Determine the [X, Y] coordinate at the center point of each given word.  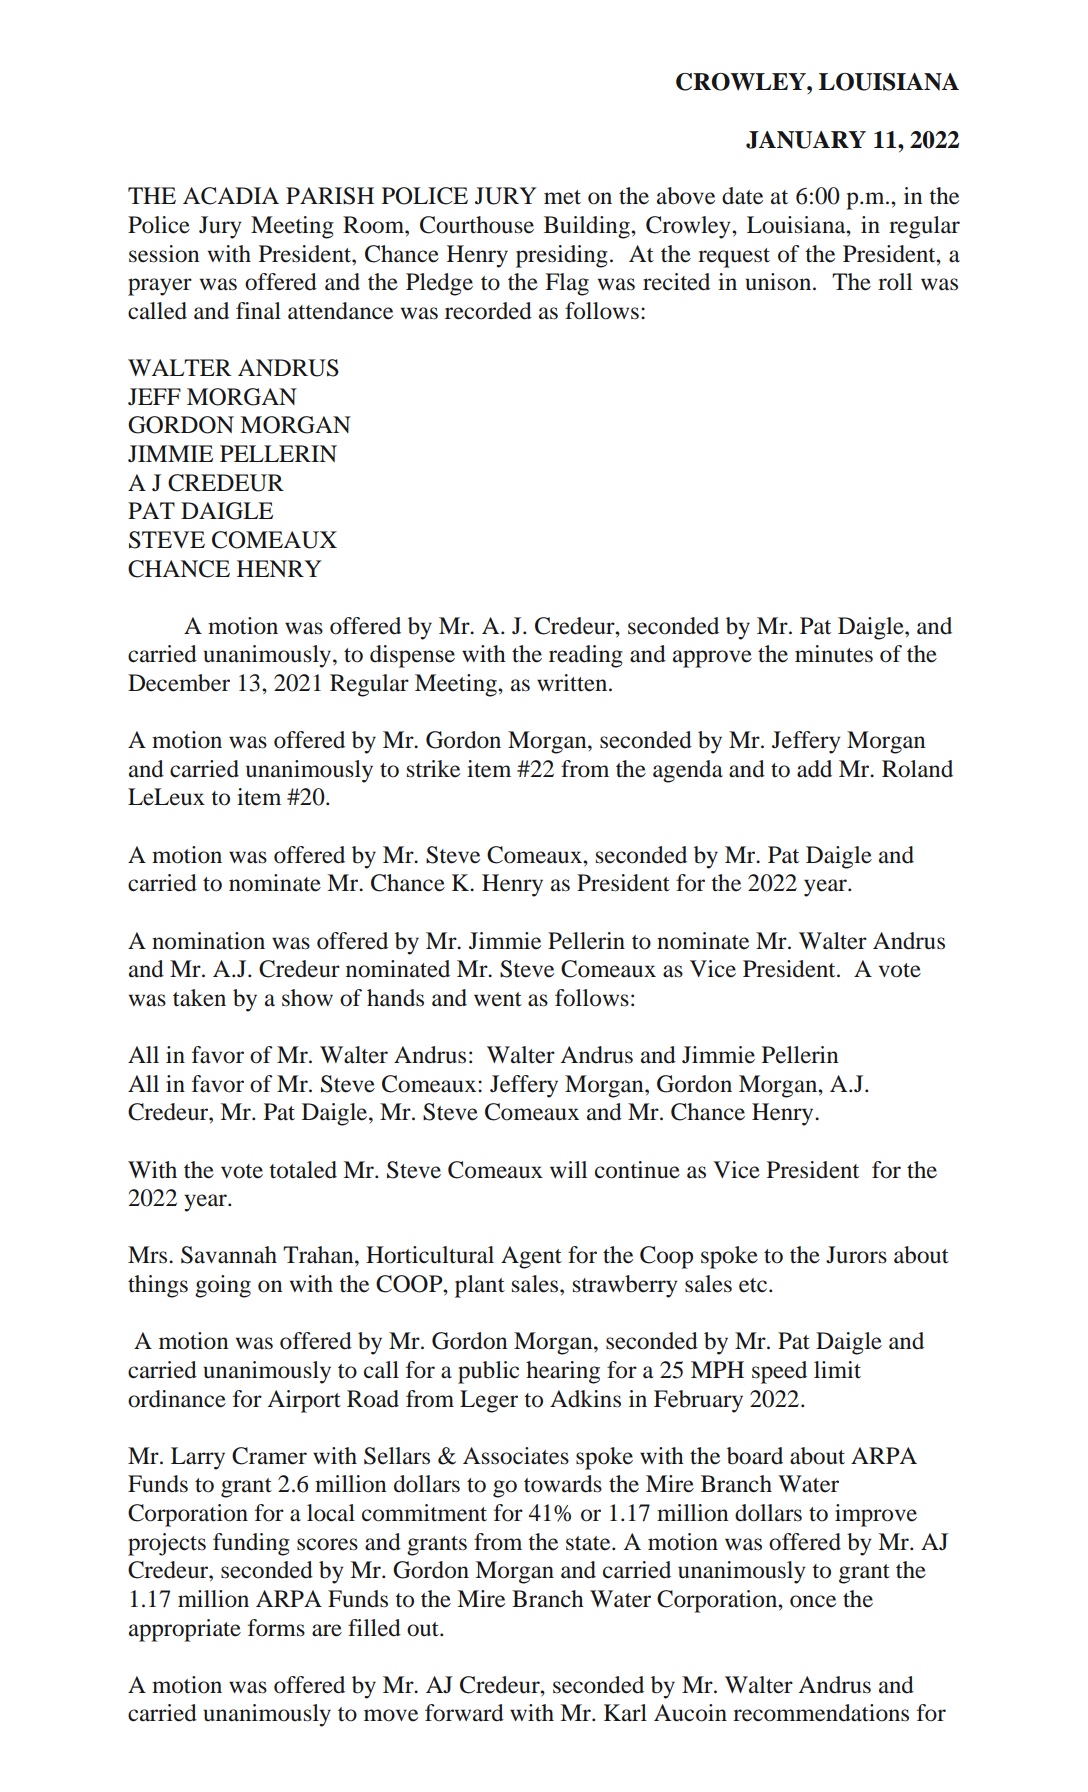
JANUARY [806, 140]
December [179, 683]
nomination [208, 941]
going [223, 1286]
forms [276, 1628]
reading [586, 656]
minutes [834, 654]
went [498, 999]
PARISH [330, 196]
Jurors [856, 1255]
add [814, 769]
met [562, 197]
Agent [531, 1257]
